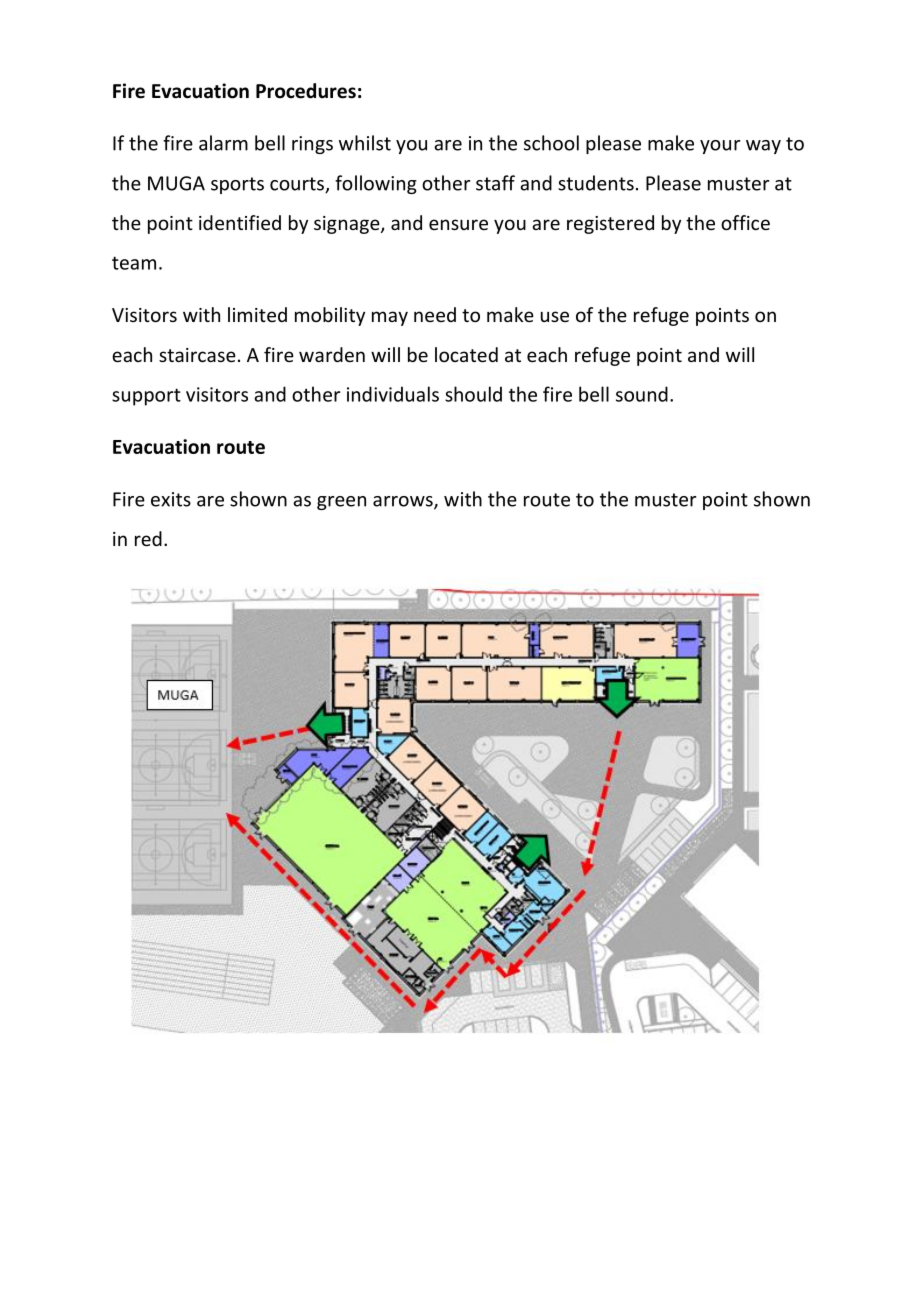 Image resolution: width=924 pixels, height=1308 pixels. I want to click on your, so click(720, 147).
